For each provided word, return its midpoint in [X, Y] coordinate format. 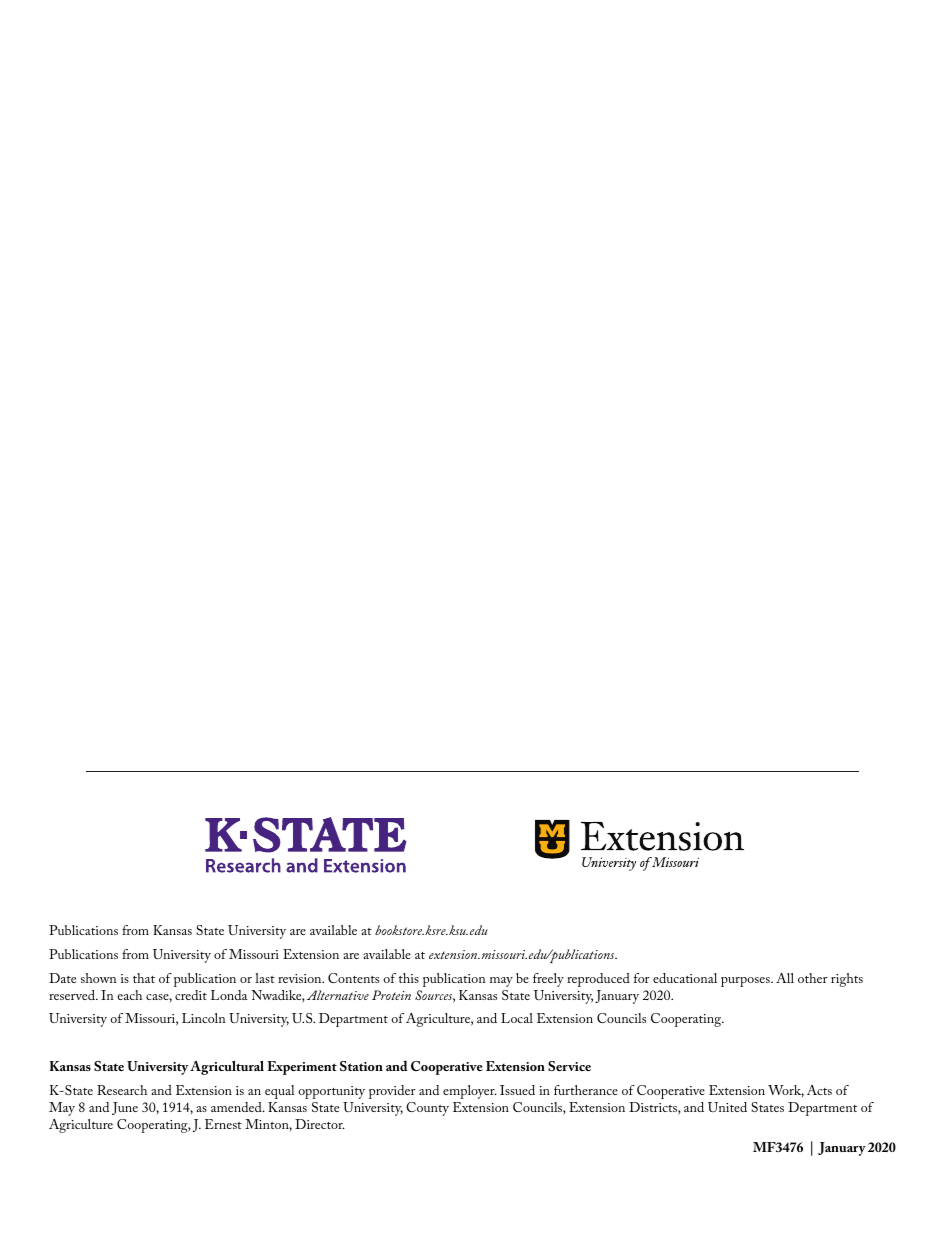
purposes [746, 982]
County [427, 1109]
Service [569, 1066]
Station [361, 1066]
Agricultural [227, 1068]
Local [517, 1018]
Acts [819, 1090]
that [144, 978]
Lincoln [203, 1018]
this [409, 978]
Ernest [223, 1124]
